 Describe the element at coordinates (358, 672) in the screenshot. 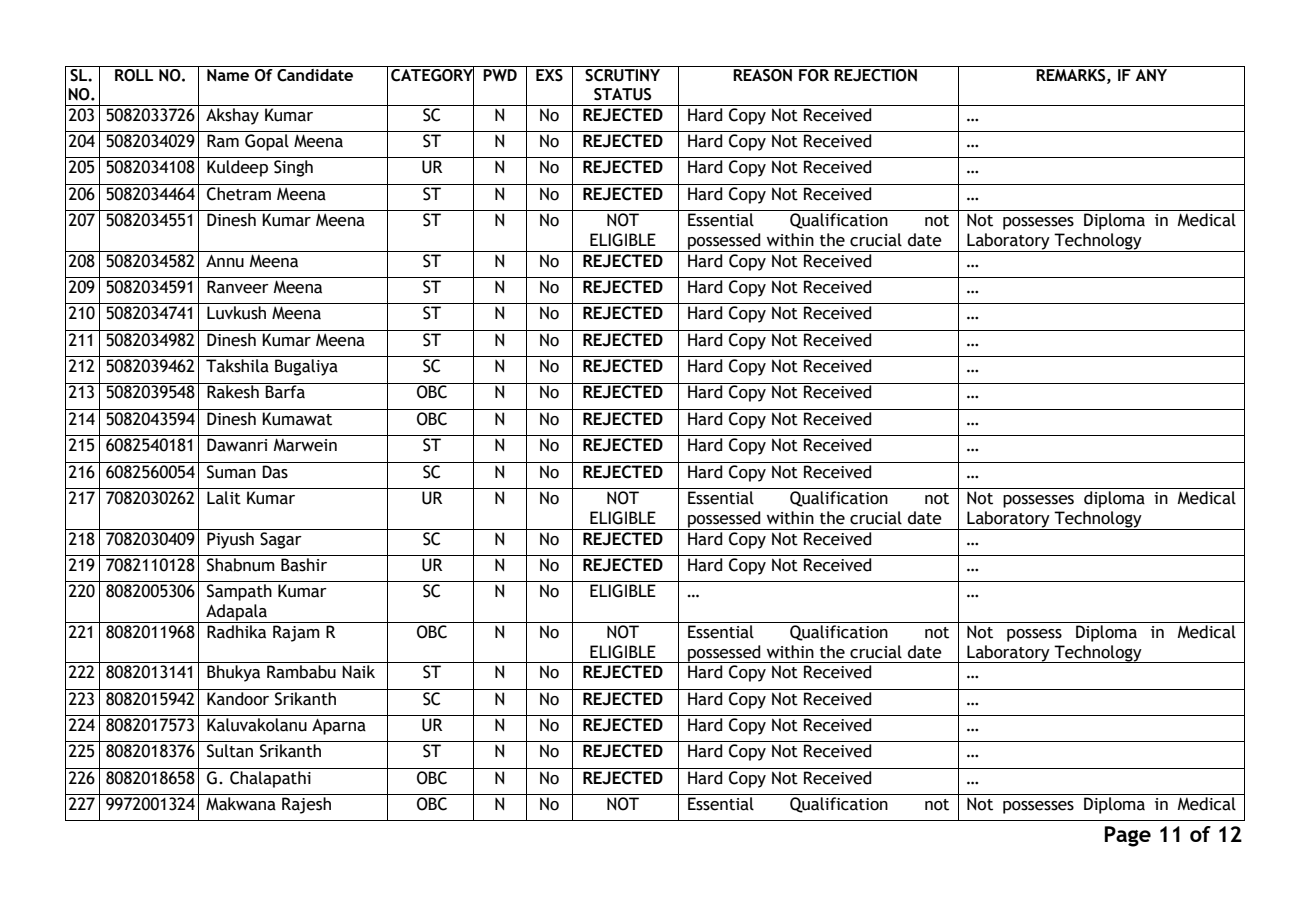

I see `Naik` at that location.
